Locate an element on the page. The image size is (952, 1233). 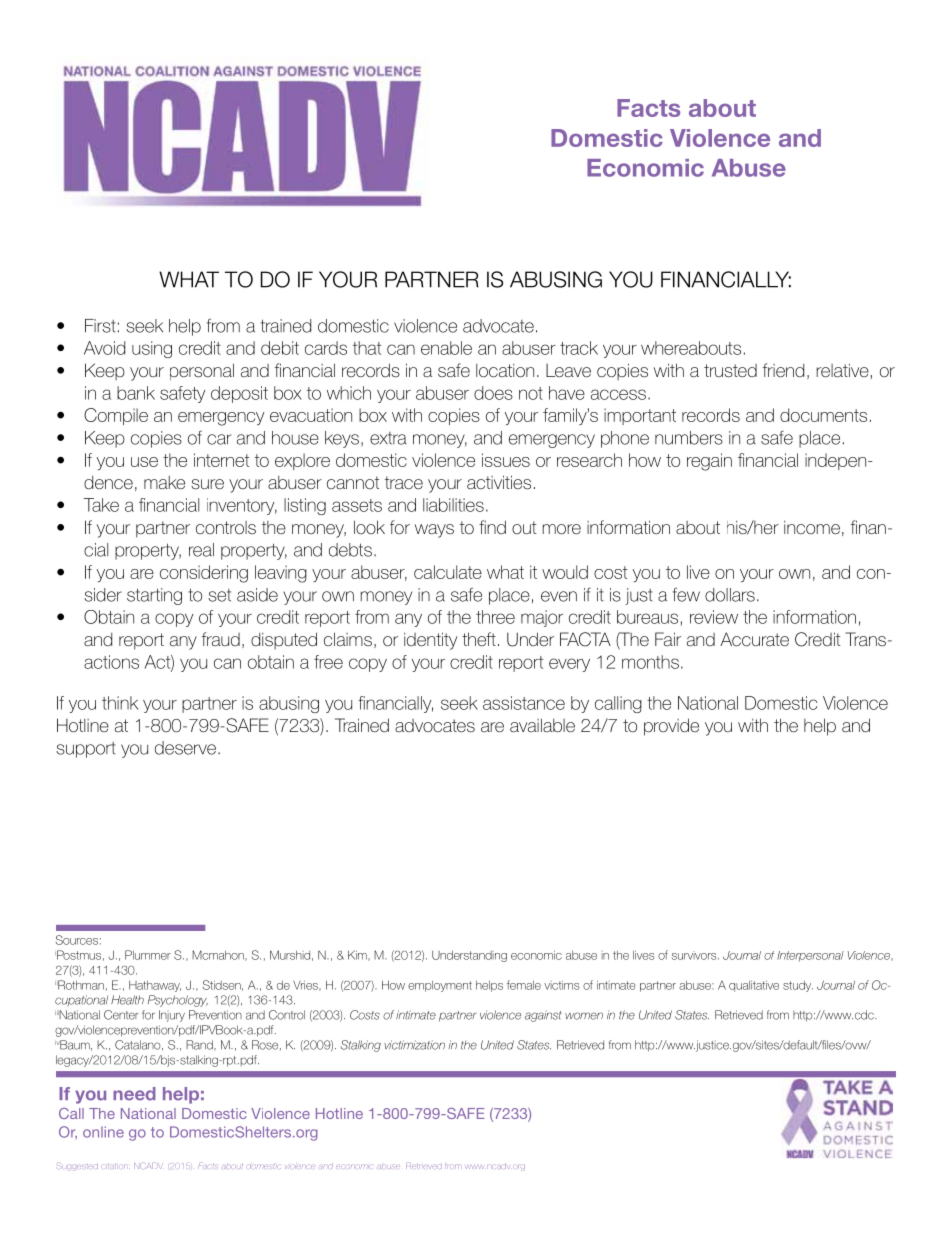
deserve is located at coordinates (185, 748).
